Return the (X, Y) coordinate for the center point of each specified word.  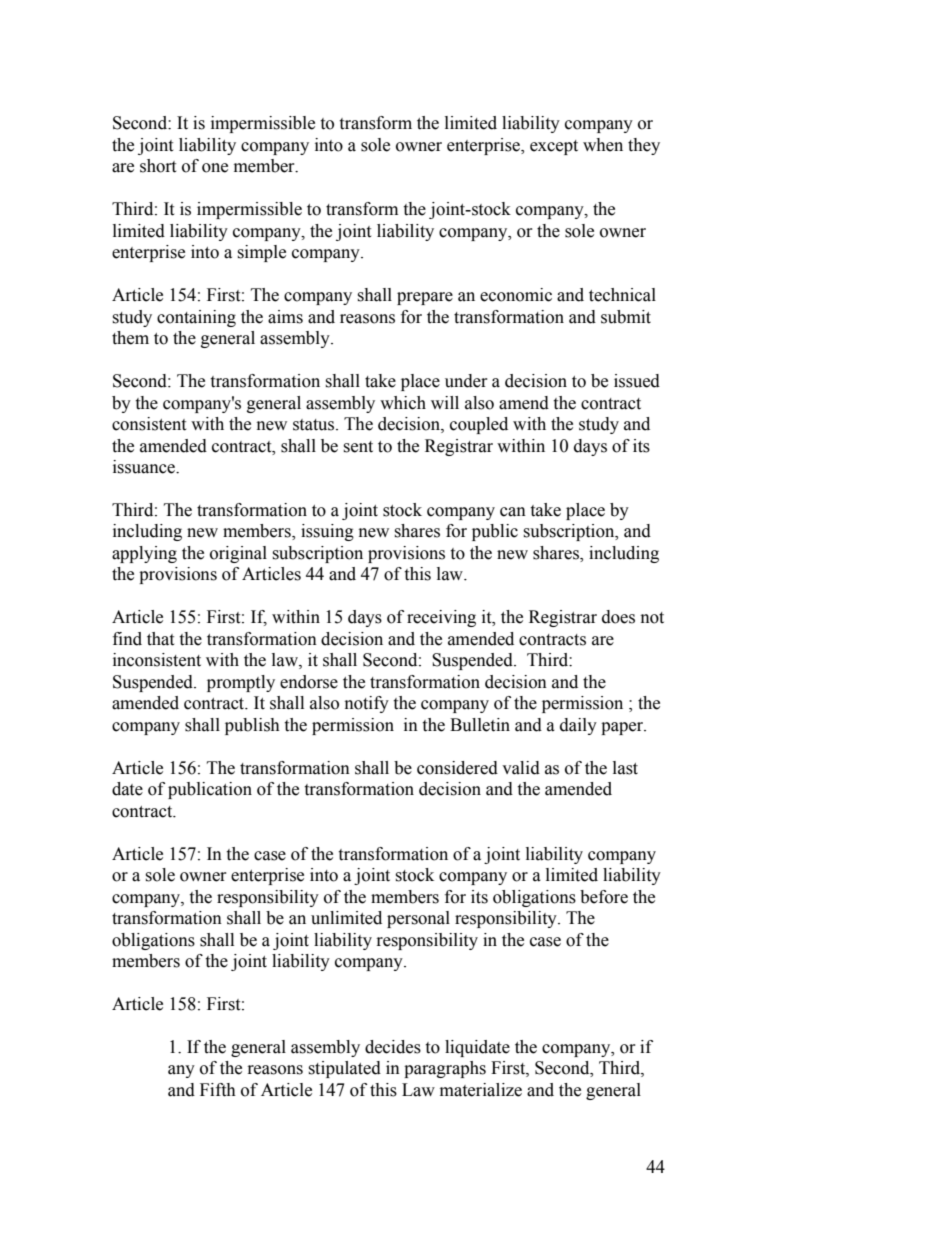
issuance (145, 467)
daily (578, 726)
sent (358, 447)
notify (367, 704)
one (215, 168)
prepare (425, 298)
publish (252, 726)
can (513, 512)
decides (393, 1047)
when (603, 145)
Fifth (218, 1090)
